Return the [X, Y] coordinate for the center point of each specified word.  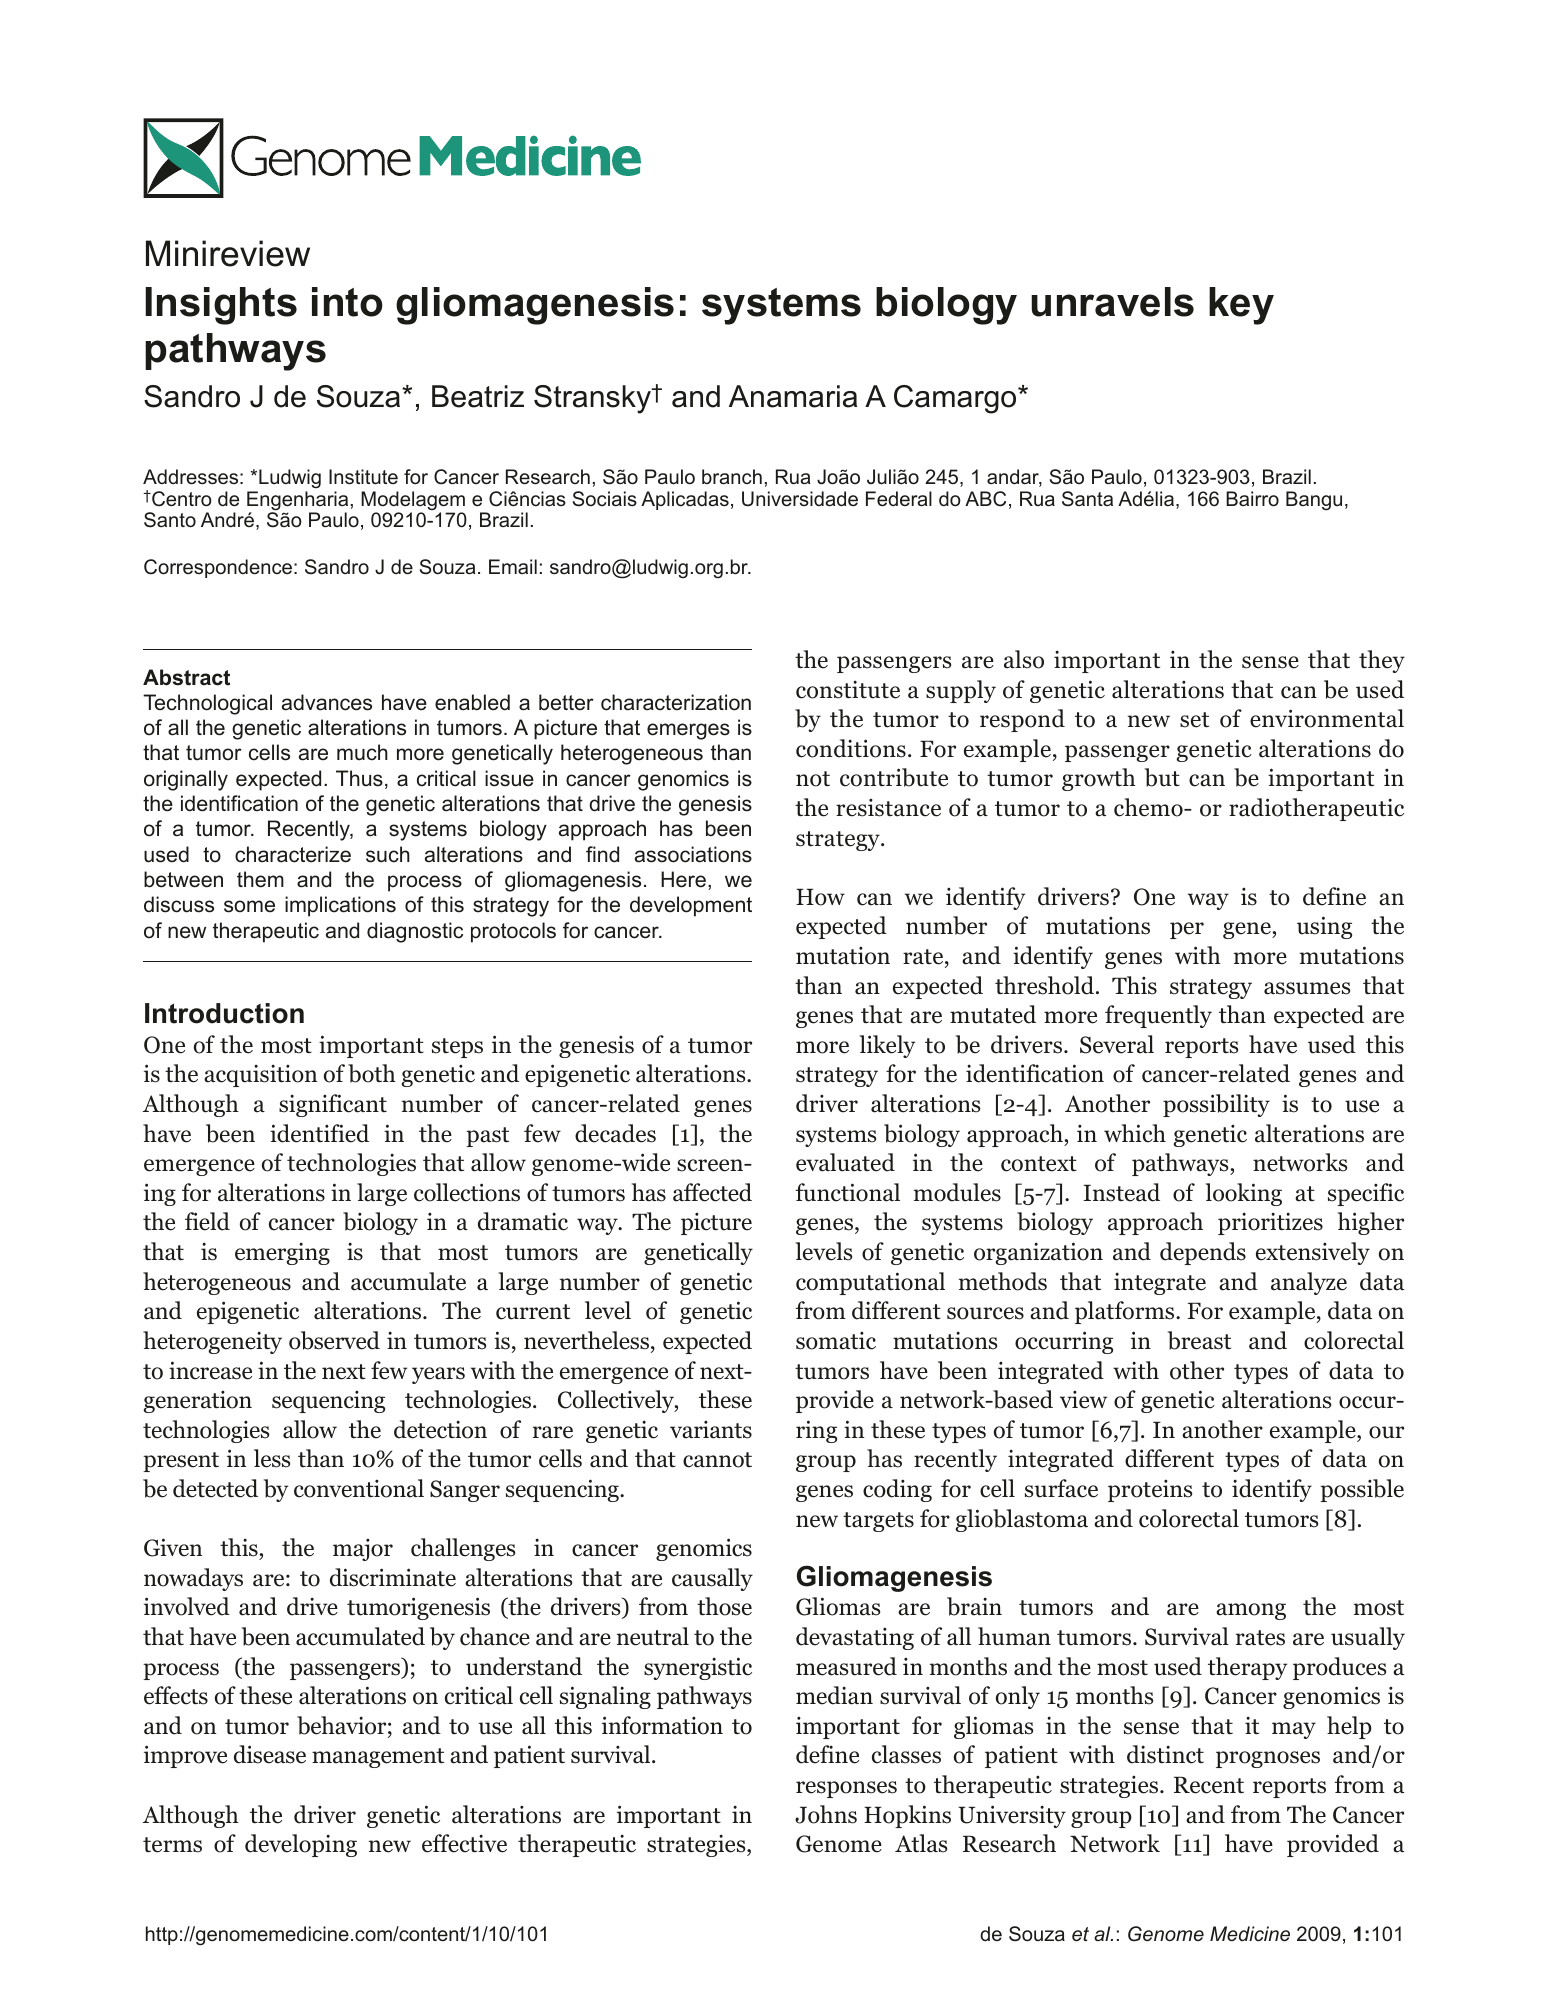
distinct [1165, 1754]
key [1241, 306]
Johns [826, 1814]
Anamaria [793, 396]
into [347, 302]
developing [301, 1845]
